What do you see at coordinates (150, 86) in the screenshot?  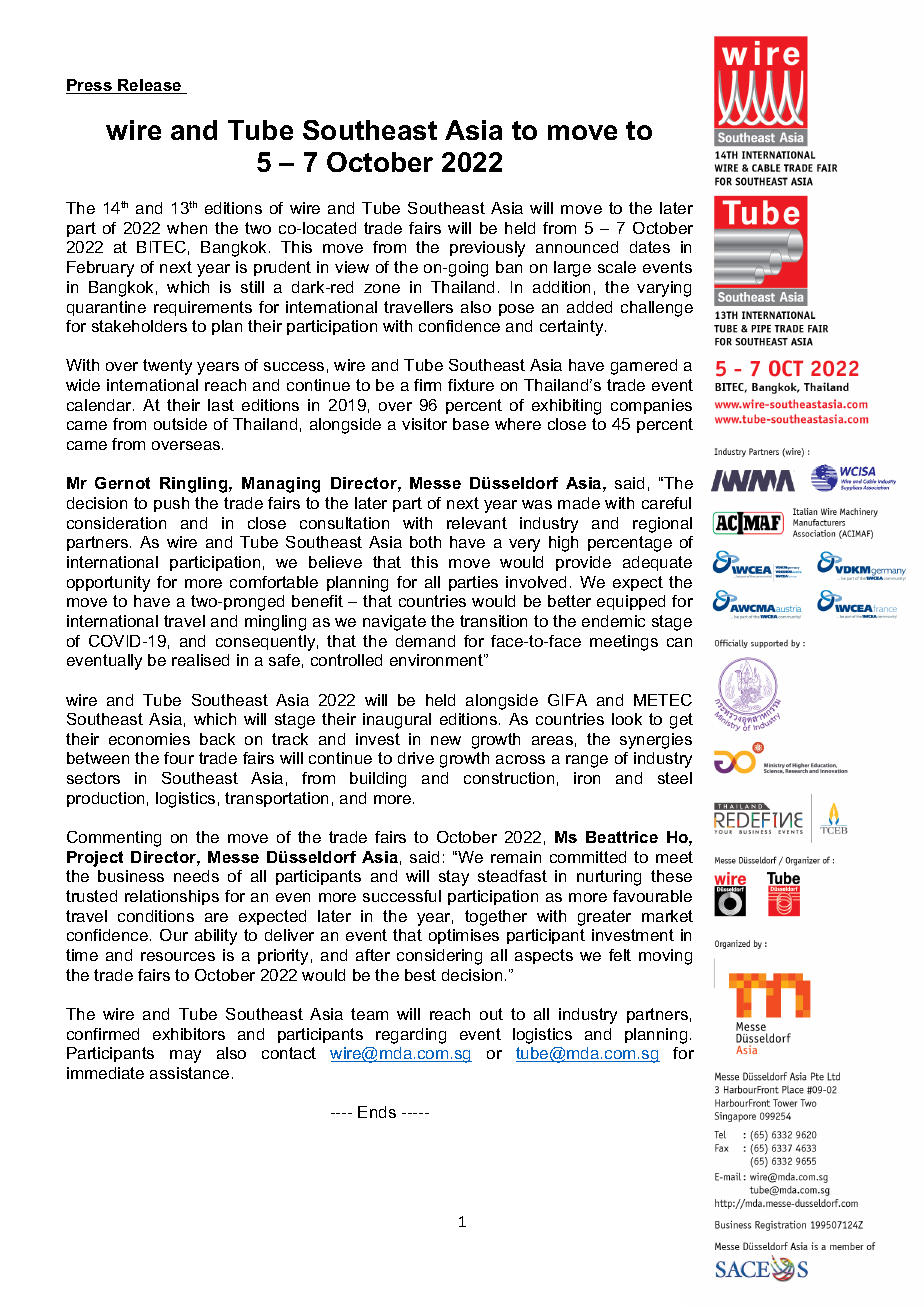 I see `Release` at bounding box center [150, 86].
